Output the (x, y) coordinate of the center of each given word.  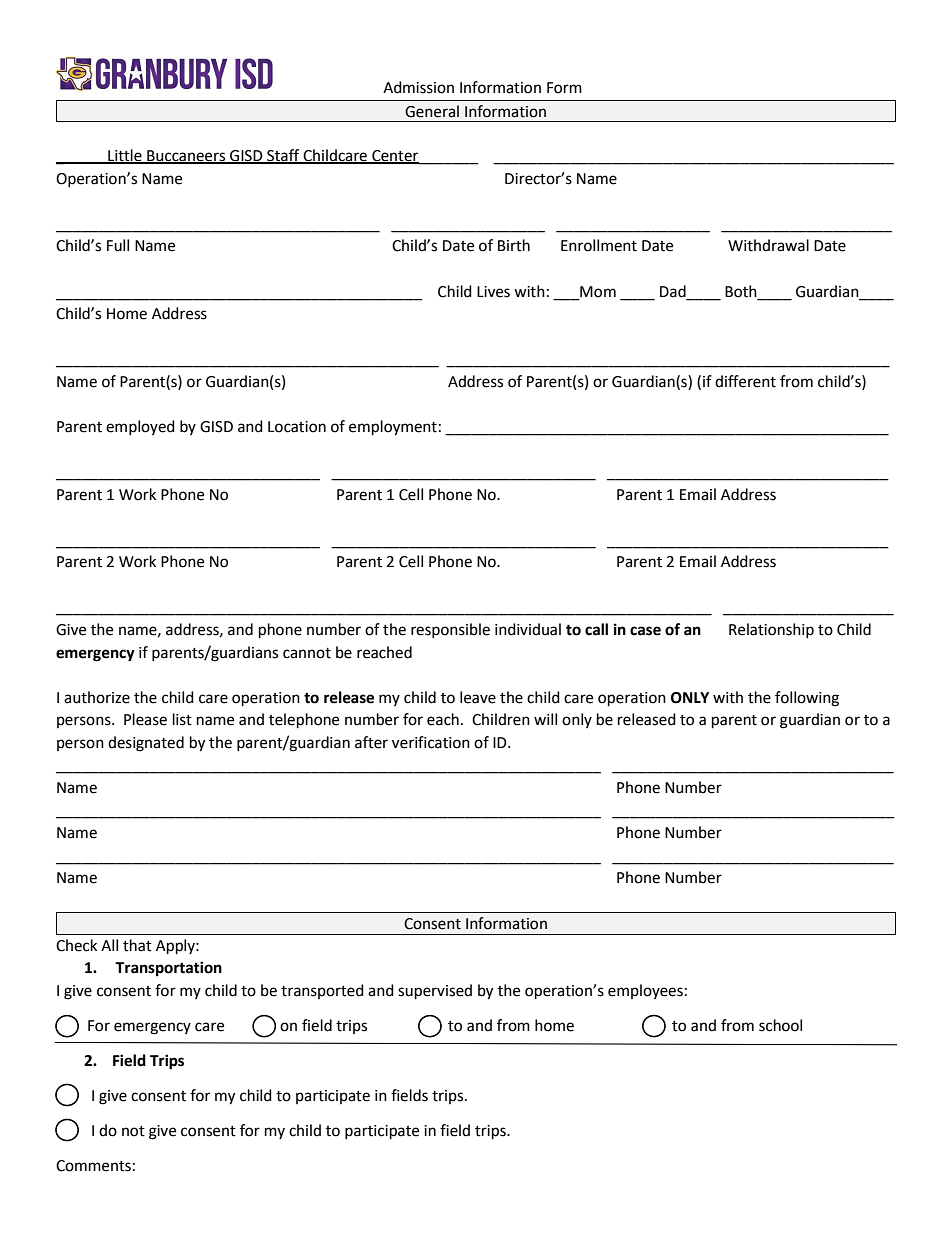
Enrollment (599, 245)
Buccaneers (186, 157)
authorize (97, 697)
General (432, 111)
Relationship (771, 630)
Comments (93, 1166)
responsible (450, 630)
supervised (435, 992)
